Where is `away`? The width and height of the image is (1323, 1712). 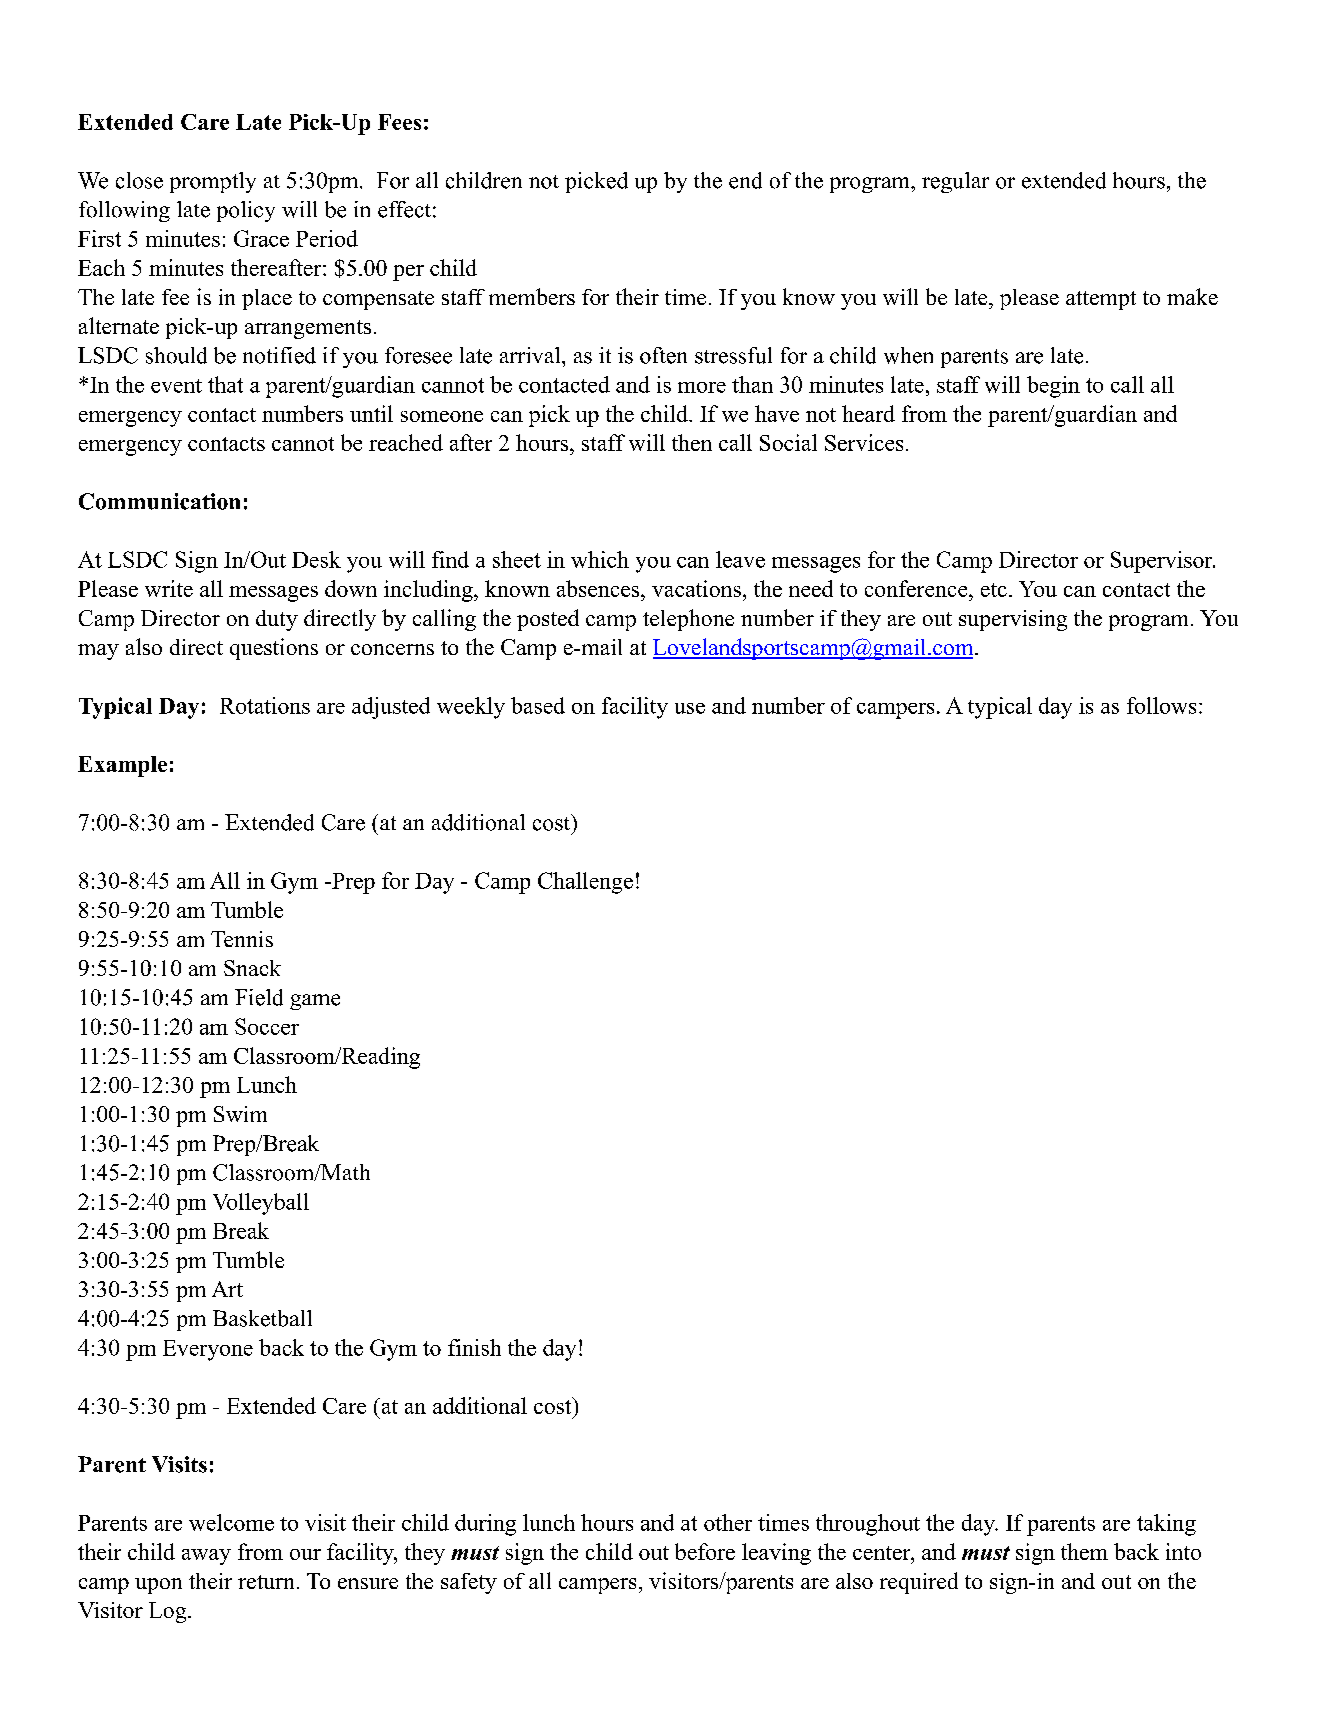
away is located at coordinates (206, 1557).
